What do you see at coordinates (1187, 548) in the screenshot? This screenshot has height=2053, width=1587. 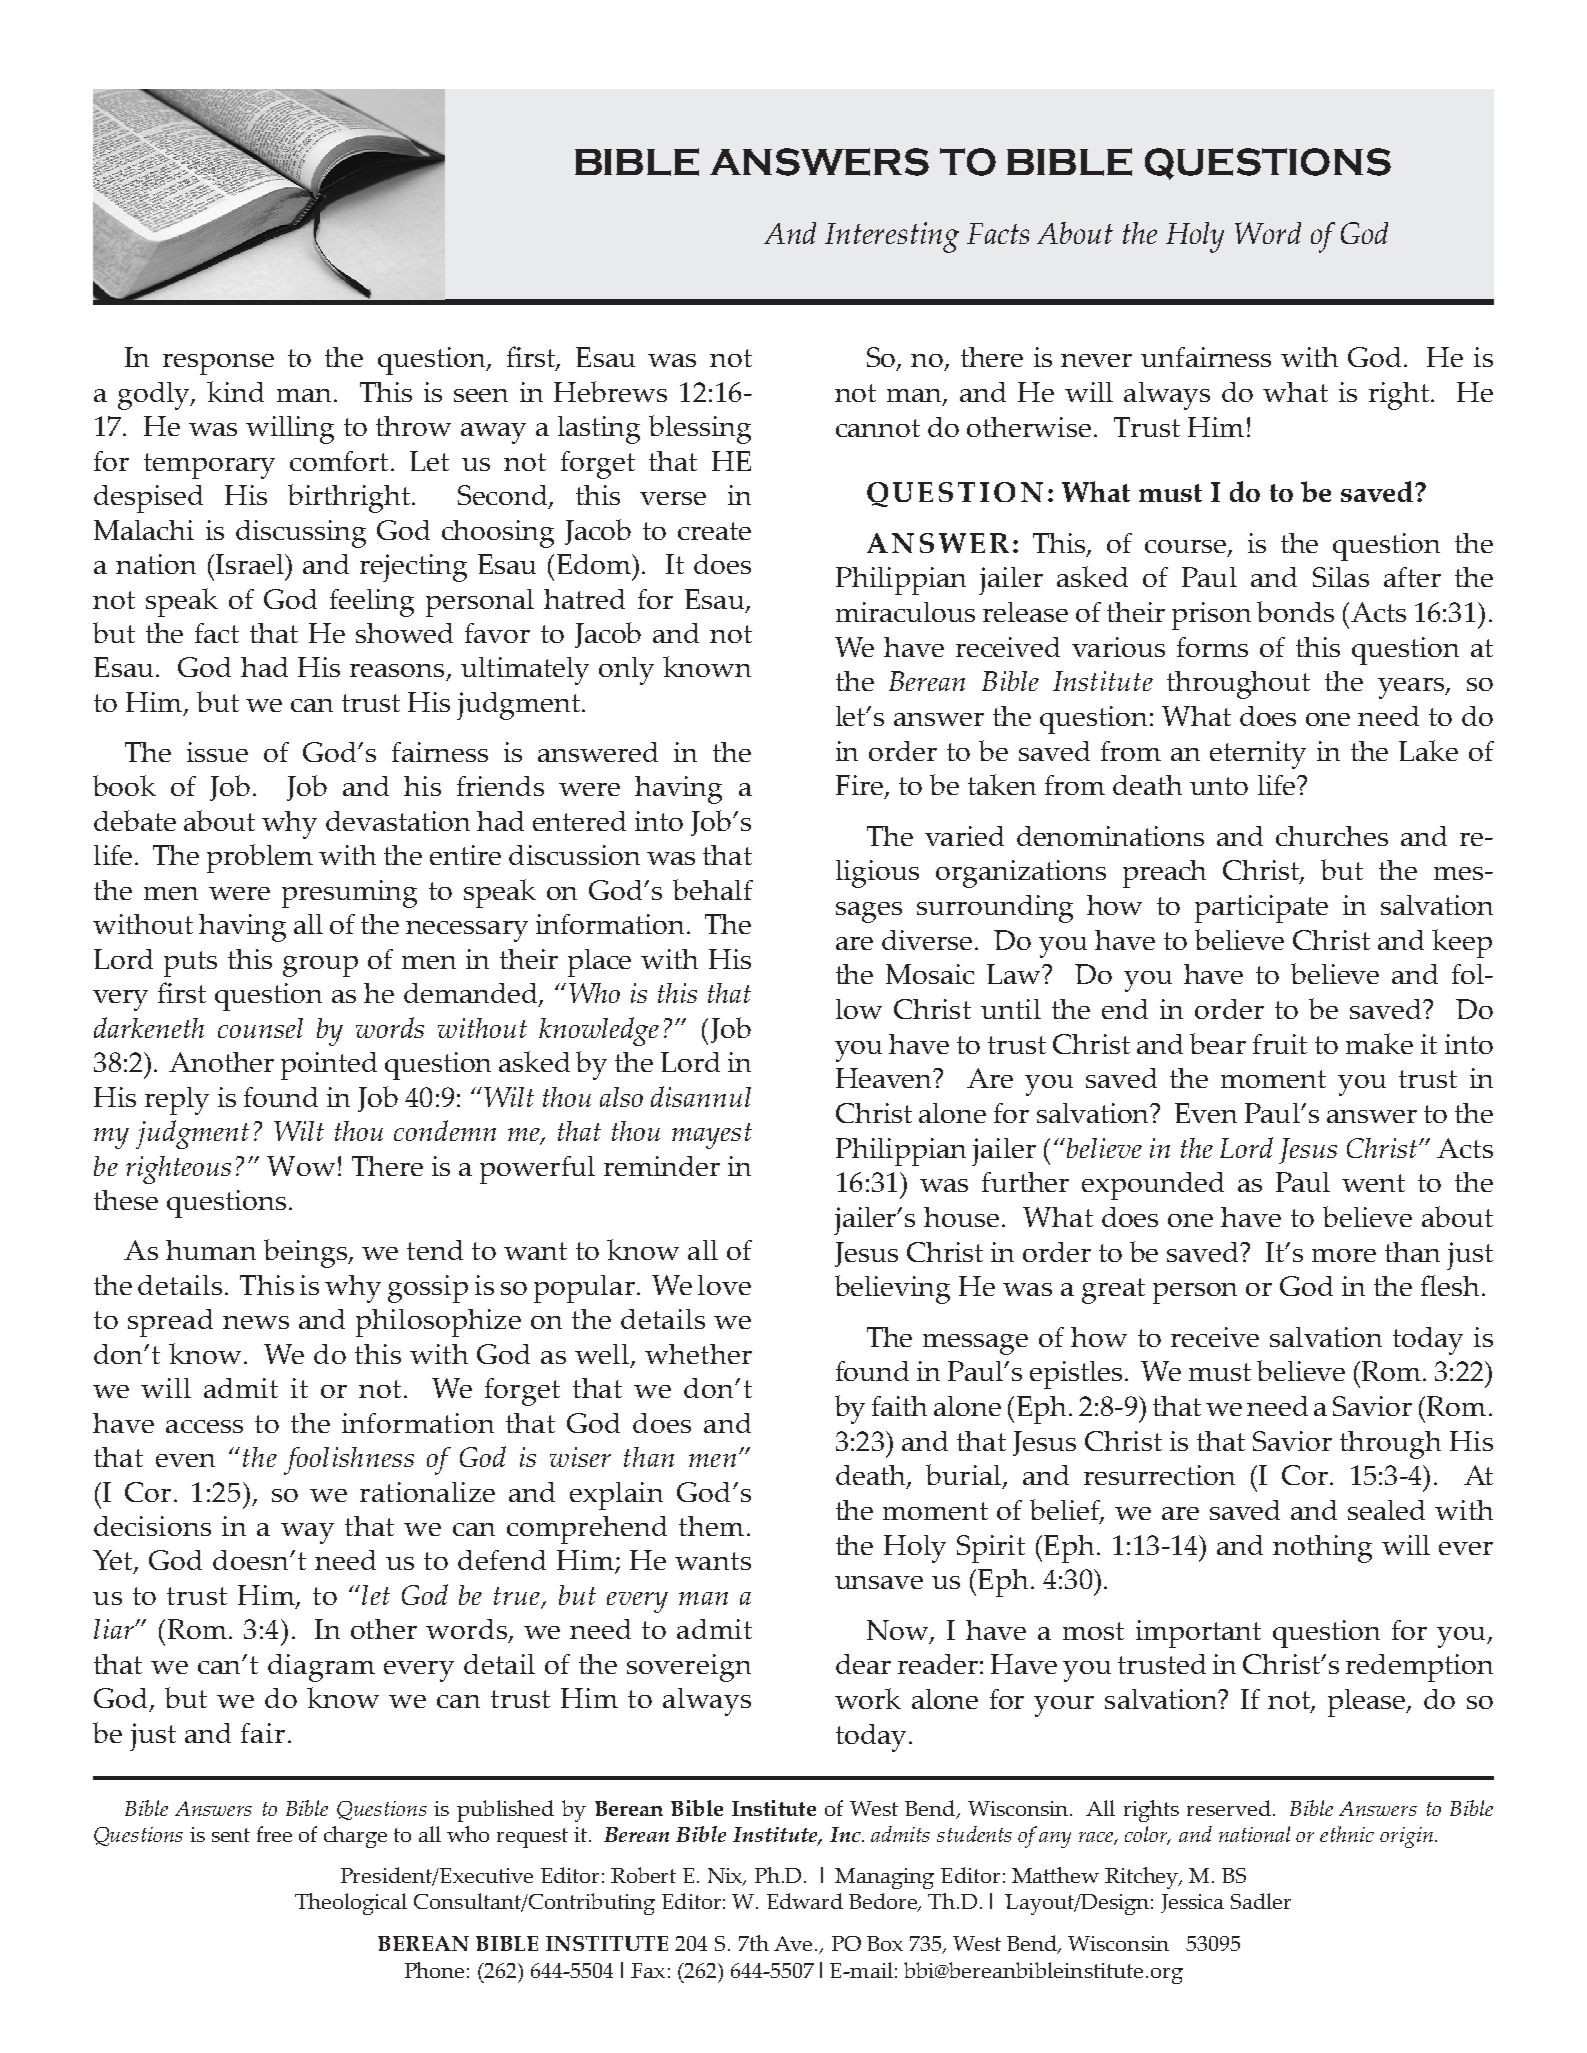 I see `course` at bounding box center [1187, 548].
